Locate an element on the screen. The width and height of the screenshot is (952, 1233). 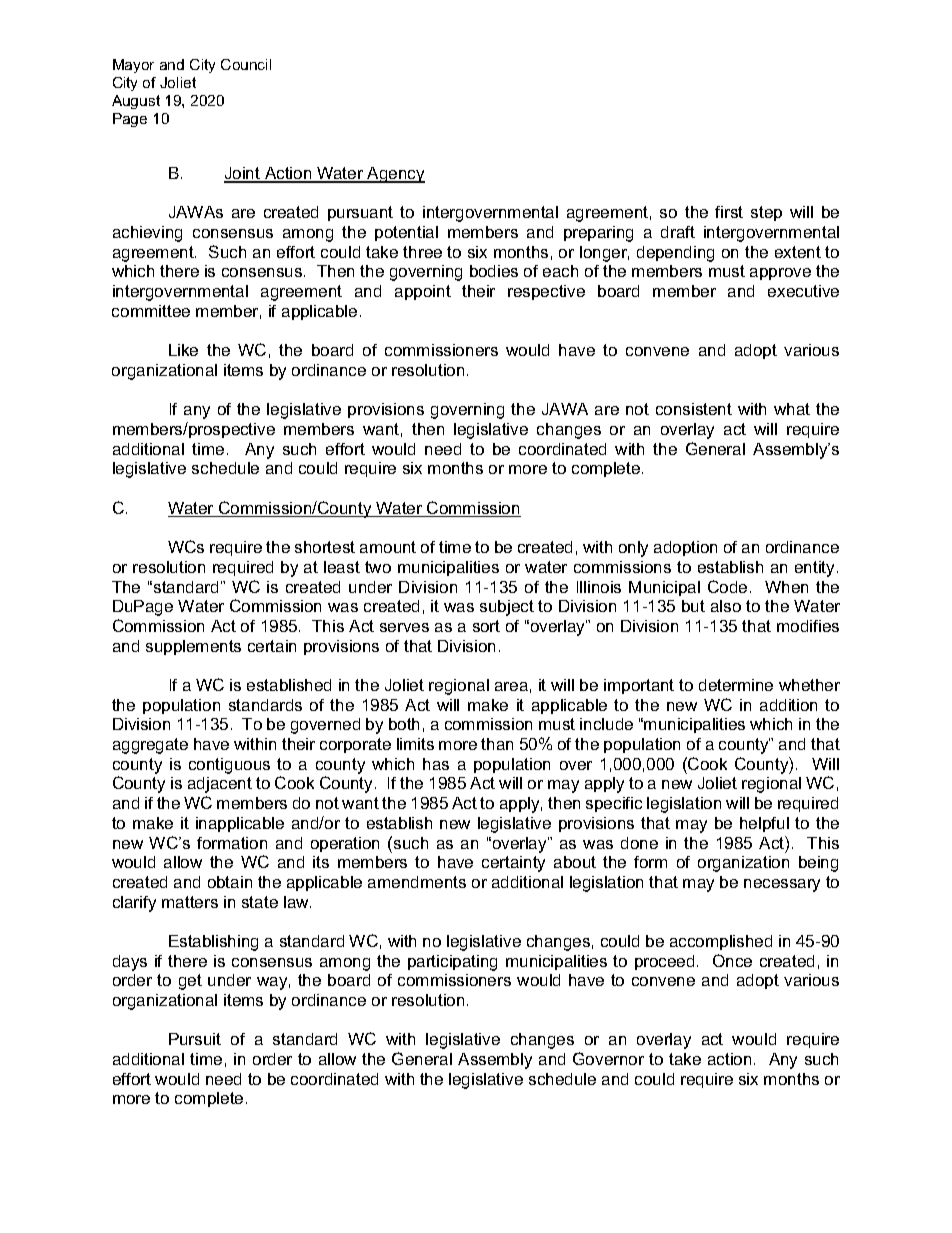
Agency is located at coordinates (395, 175).
